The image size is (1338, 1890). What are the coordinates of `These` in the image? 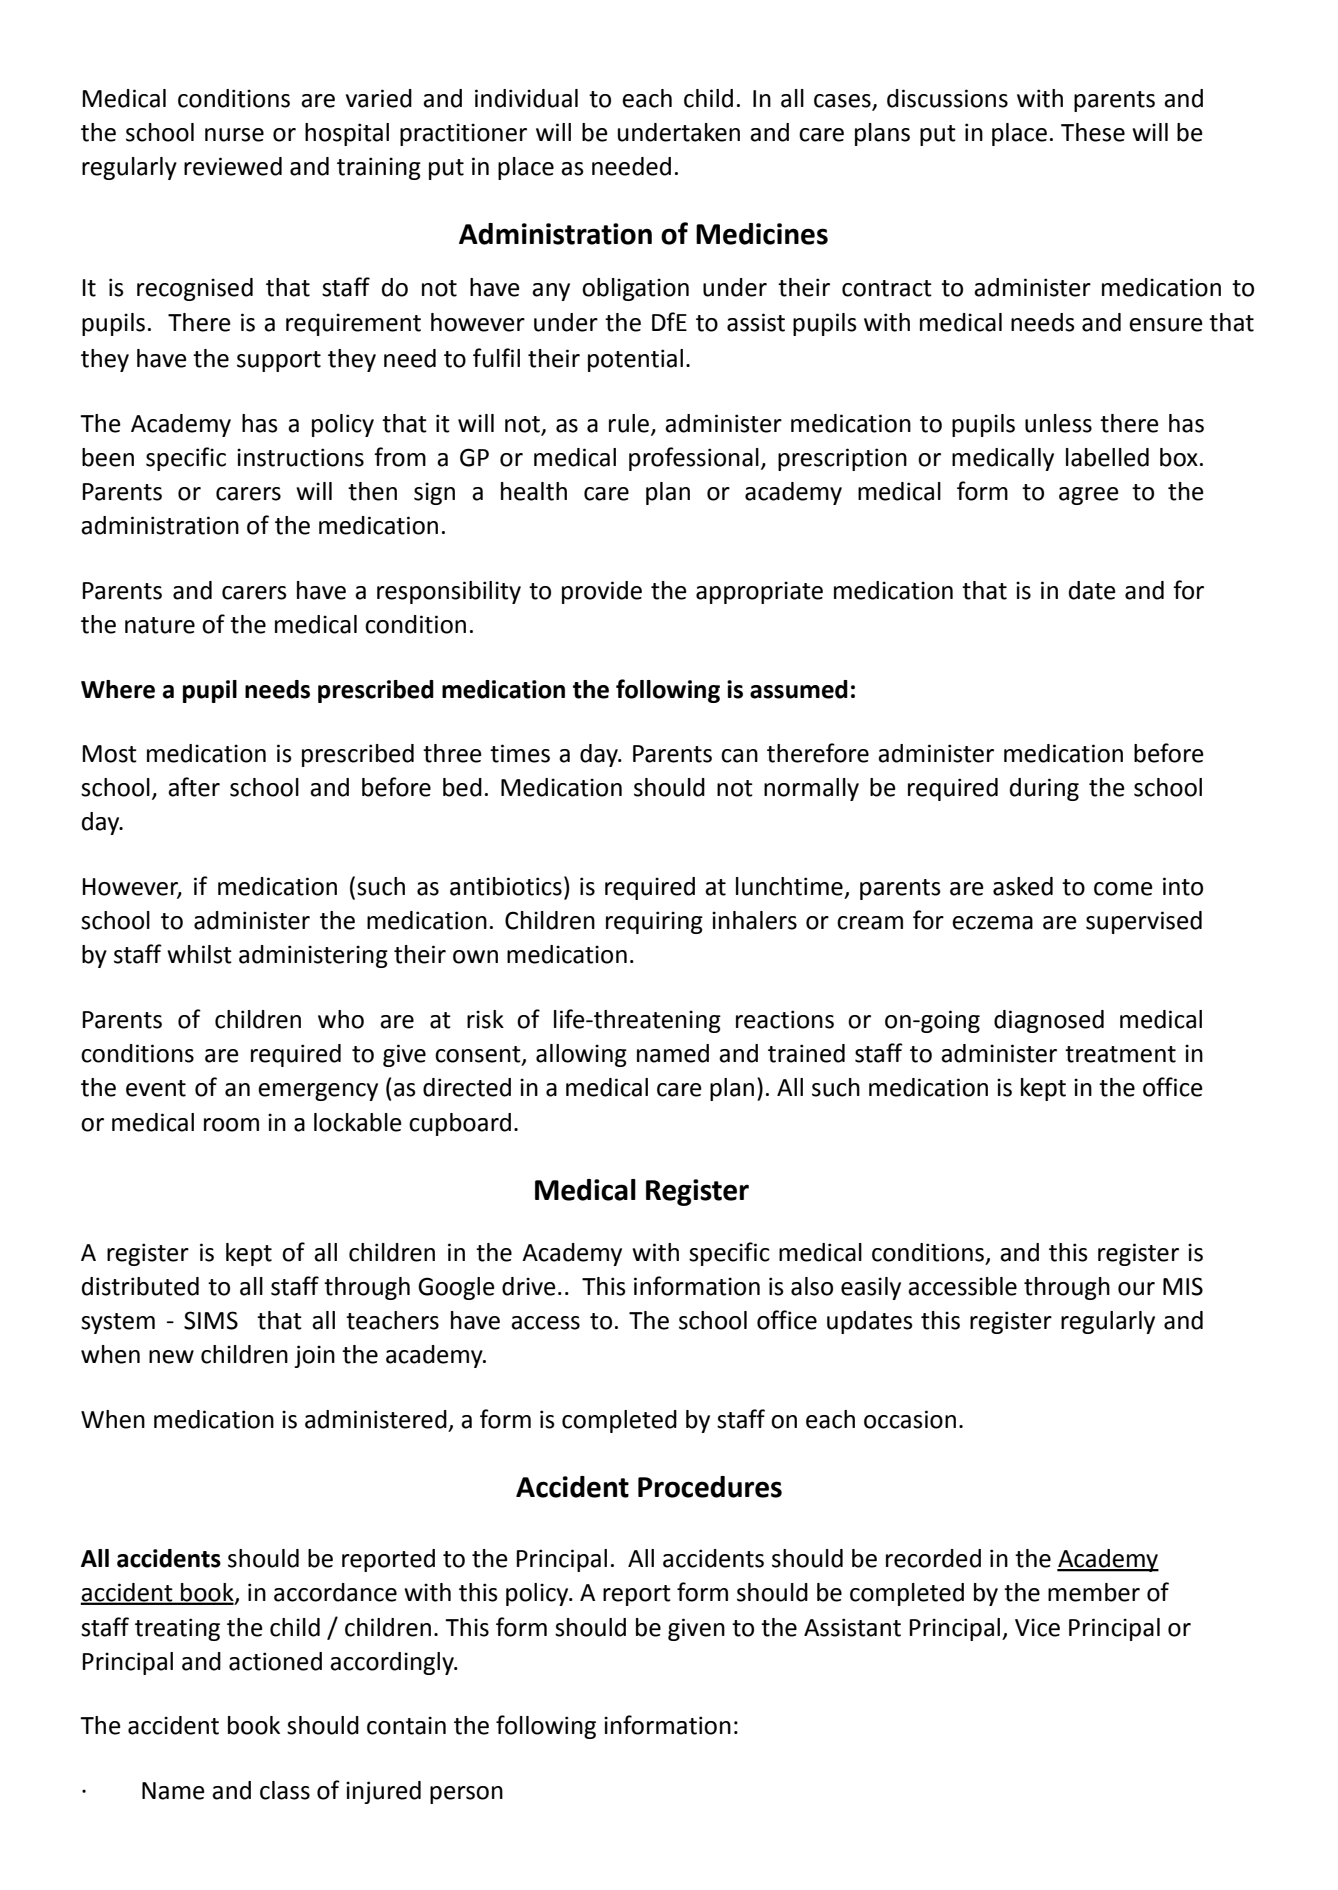 It's located at (1093, 132).
